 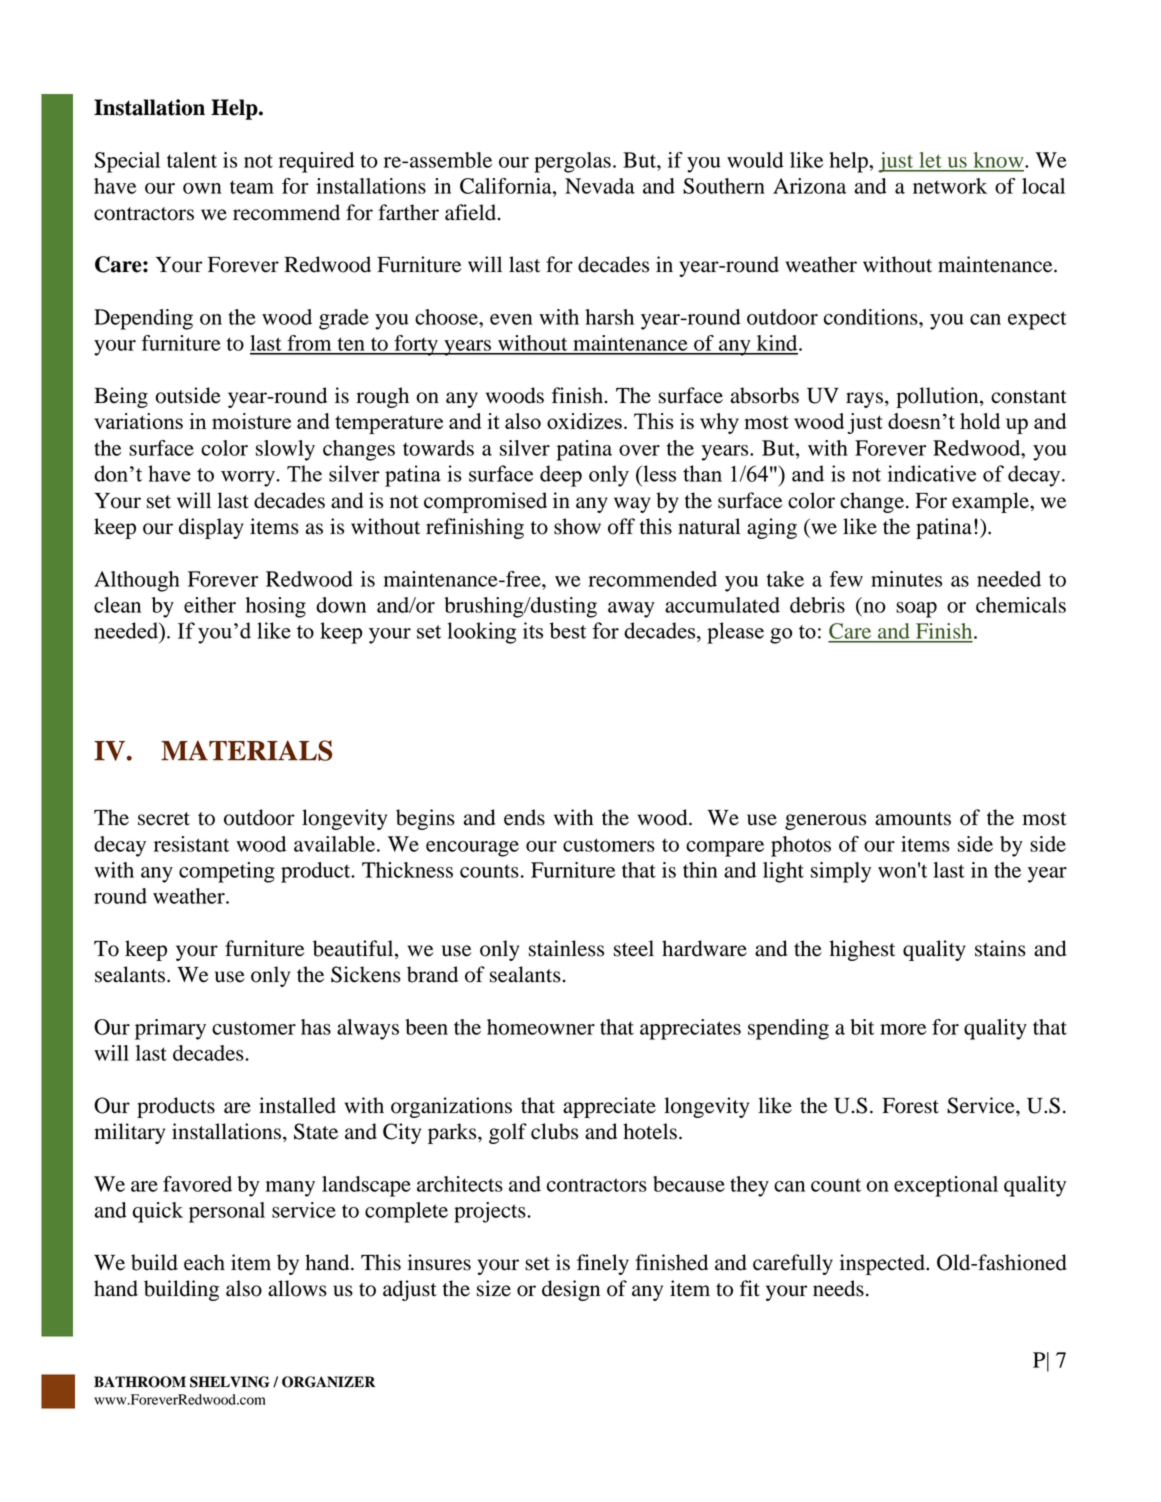 What do you see at coordinates (906, 579) in the page?
I see `minutes` at bounding box center [906, 579].
